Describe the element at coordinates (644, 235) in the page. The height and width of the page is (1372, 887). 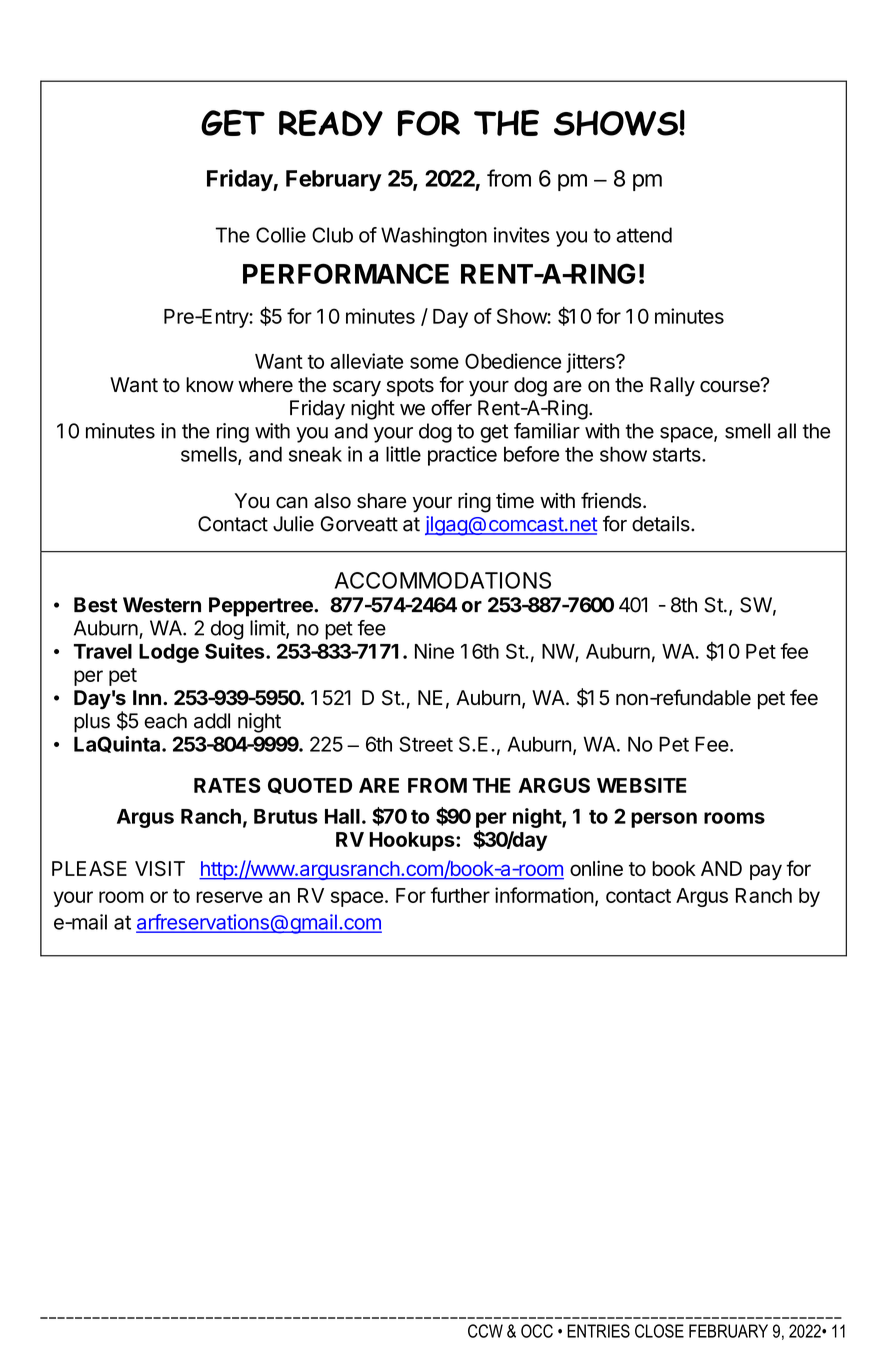
I see `attend` at that location.
